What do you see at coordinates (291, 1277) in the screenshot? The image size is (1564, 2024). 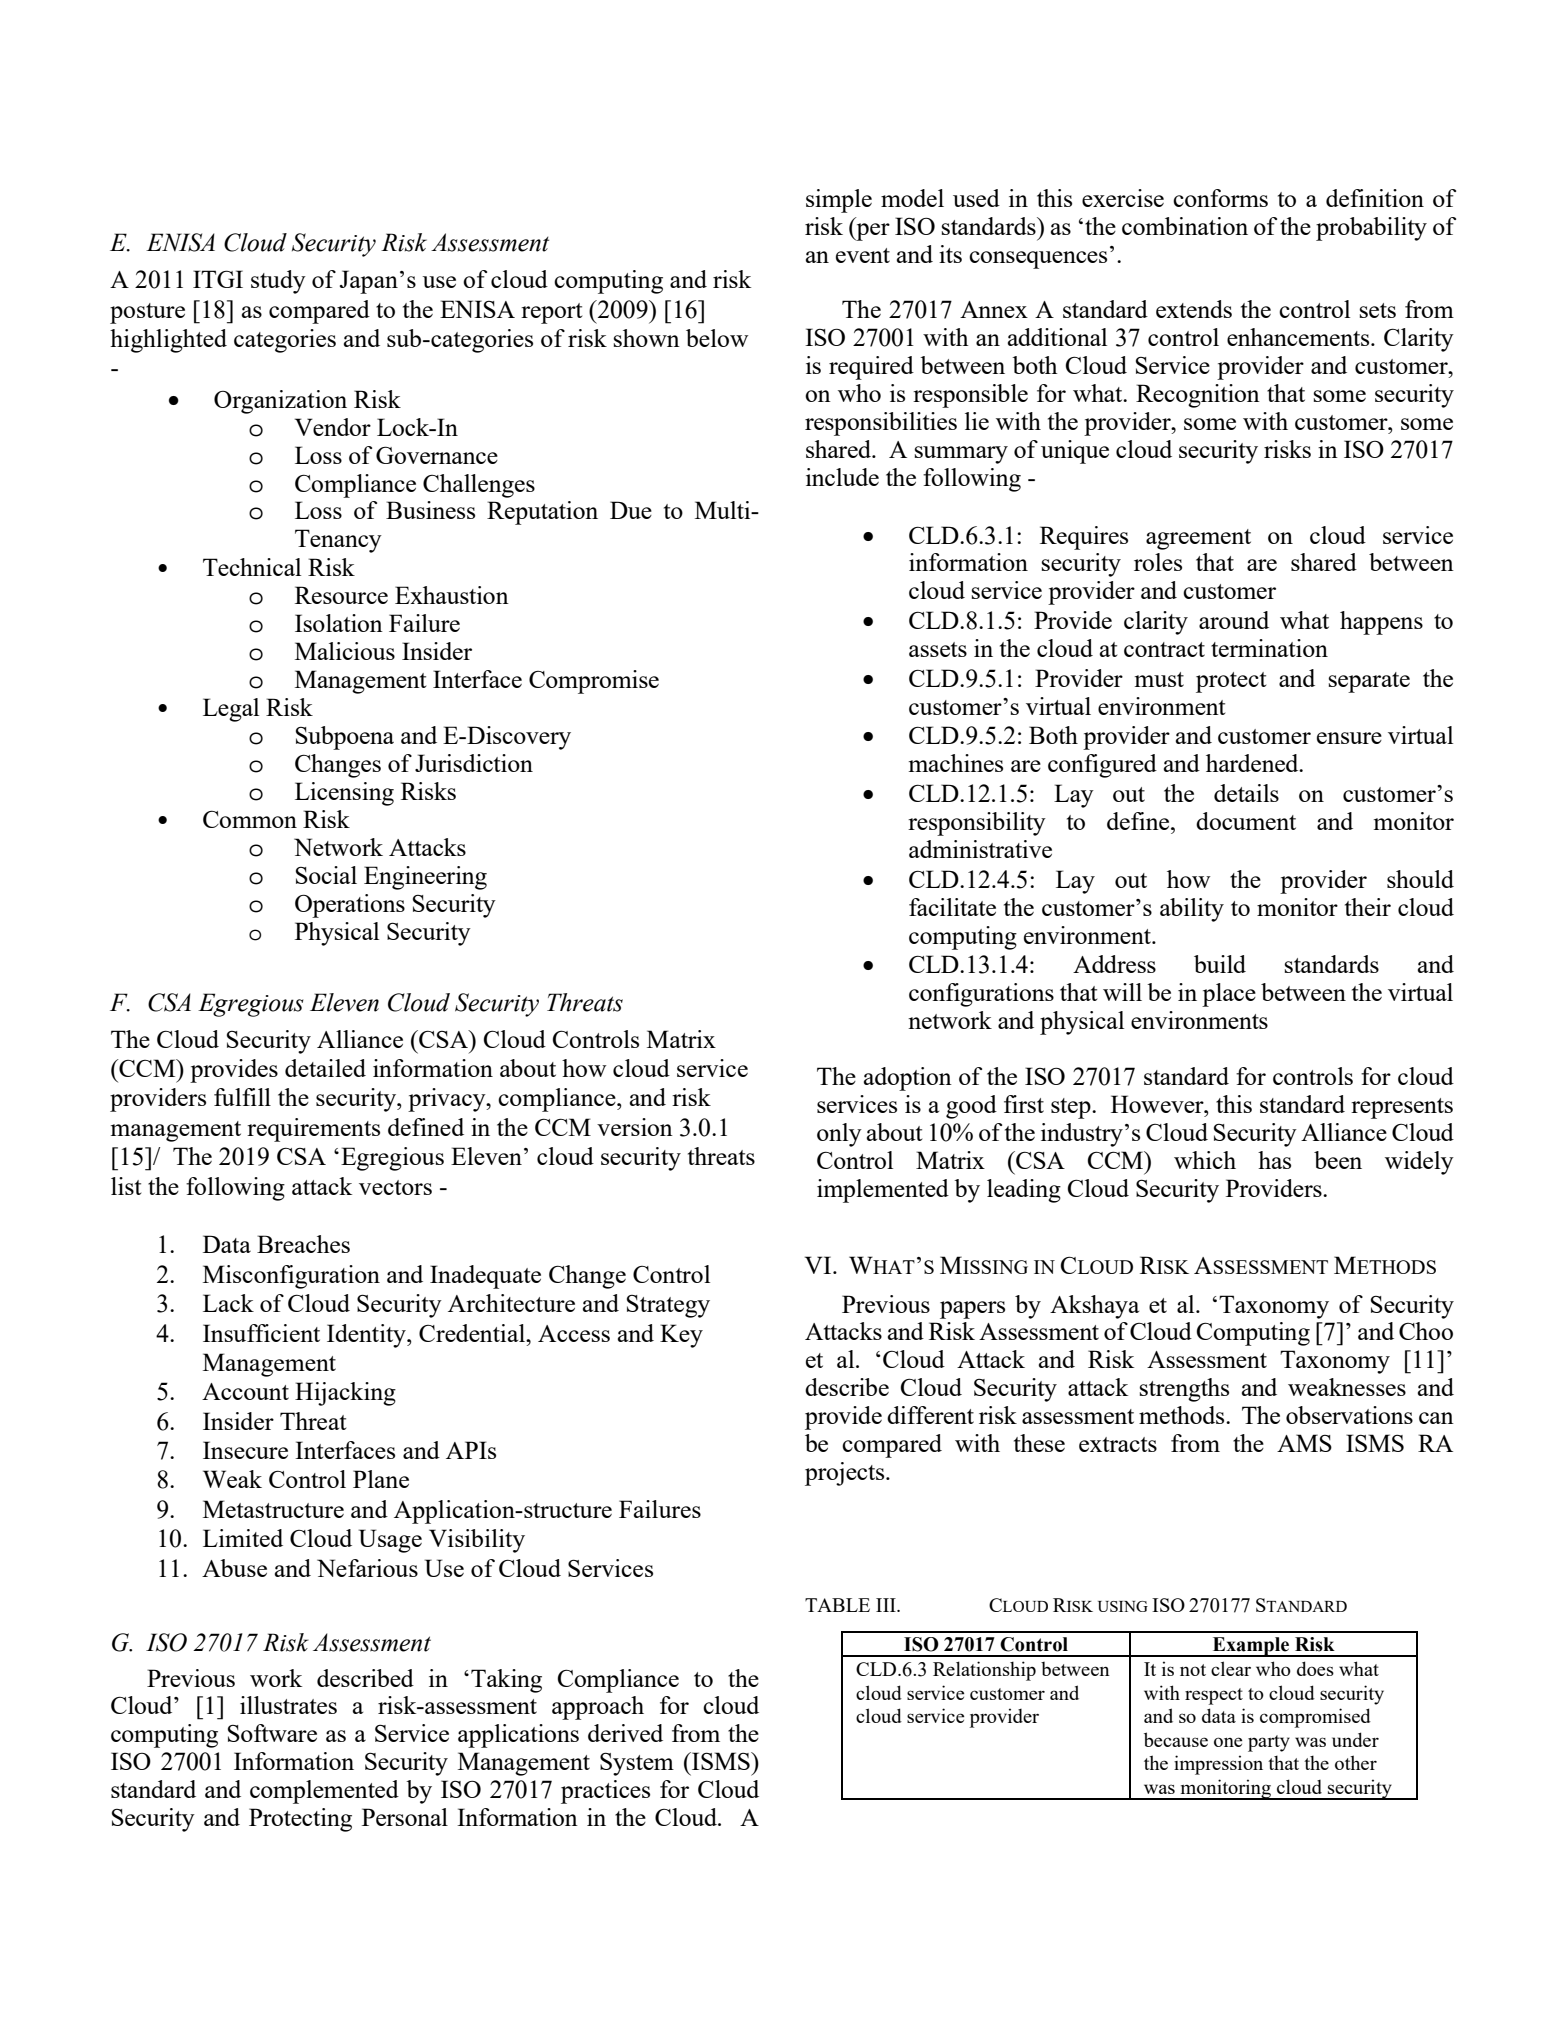 I see `Misconfiguration` at bounding box center [291, 1277].
